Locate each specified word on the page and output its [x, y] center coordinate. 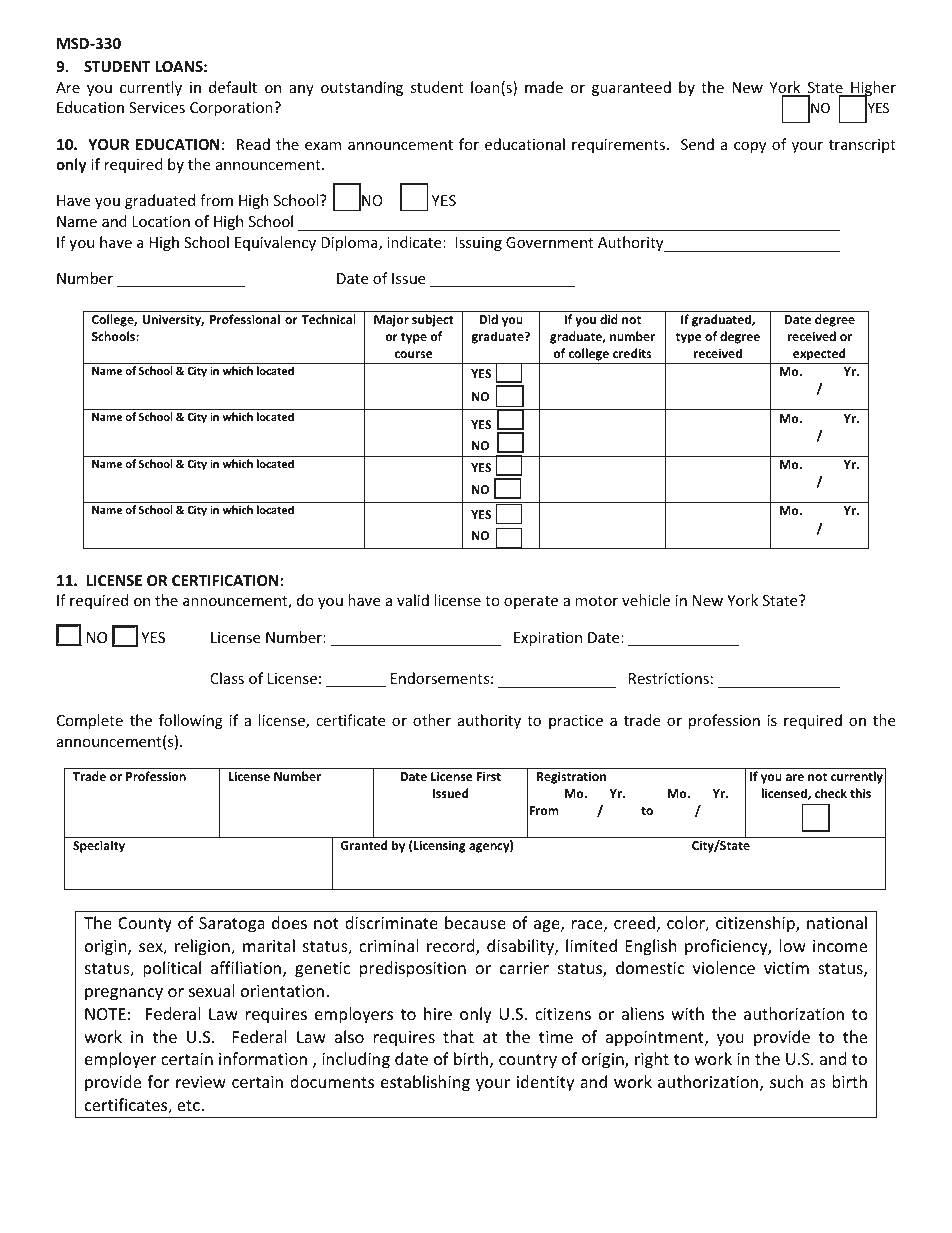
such [786, 1081]
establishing [425, 1083]
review [201, 1082]
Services [157, 107]
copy [750, 147]
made [544, 87]
